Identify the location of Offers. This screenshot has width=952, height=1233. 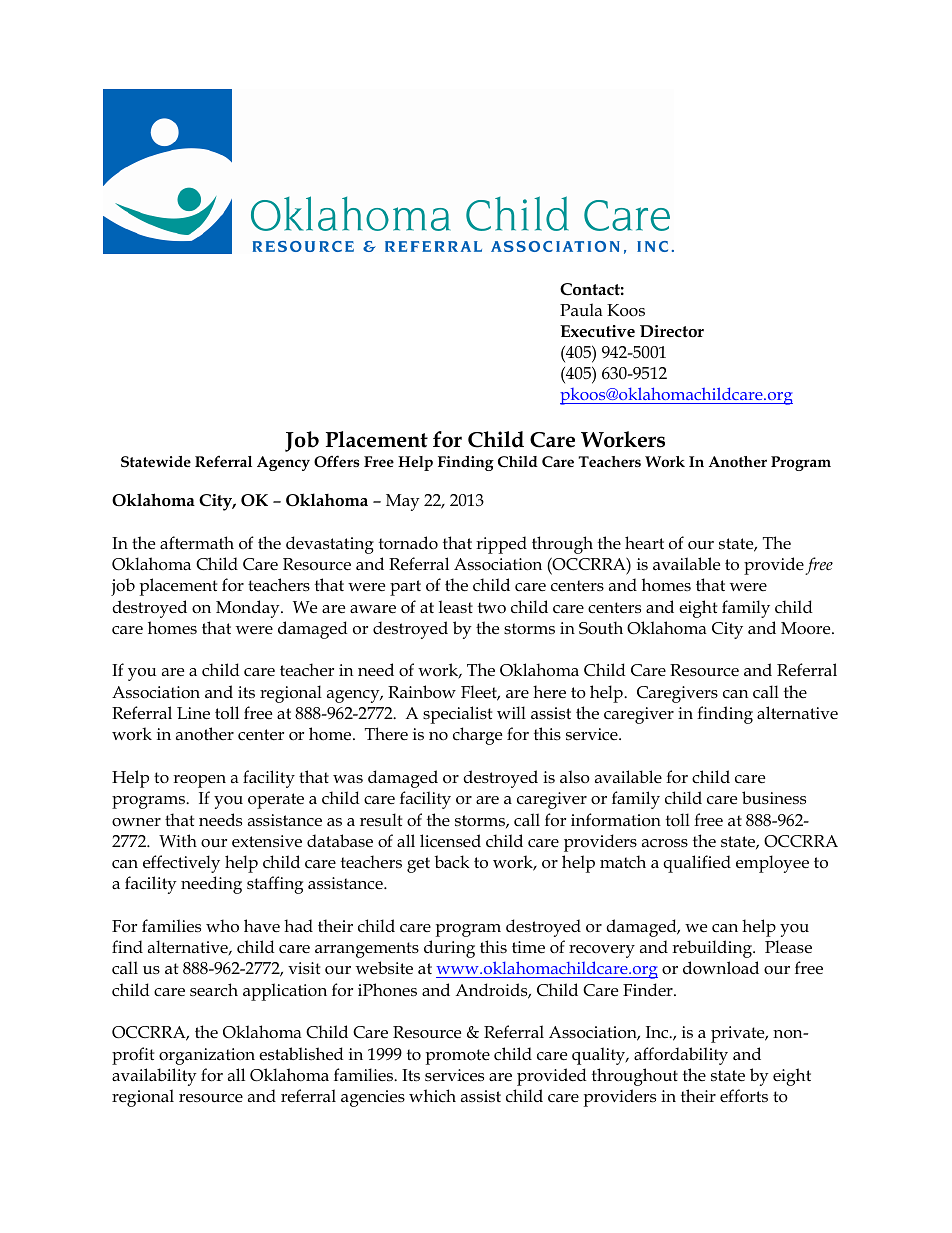
(337, 461).
